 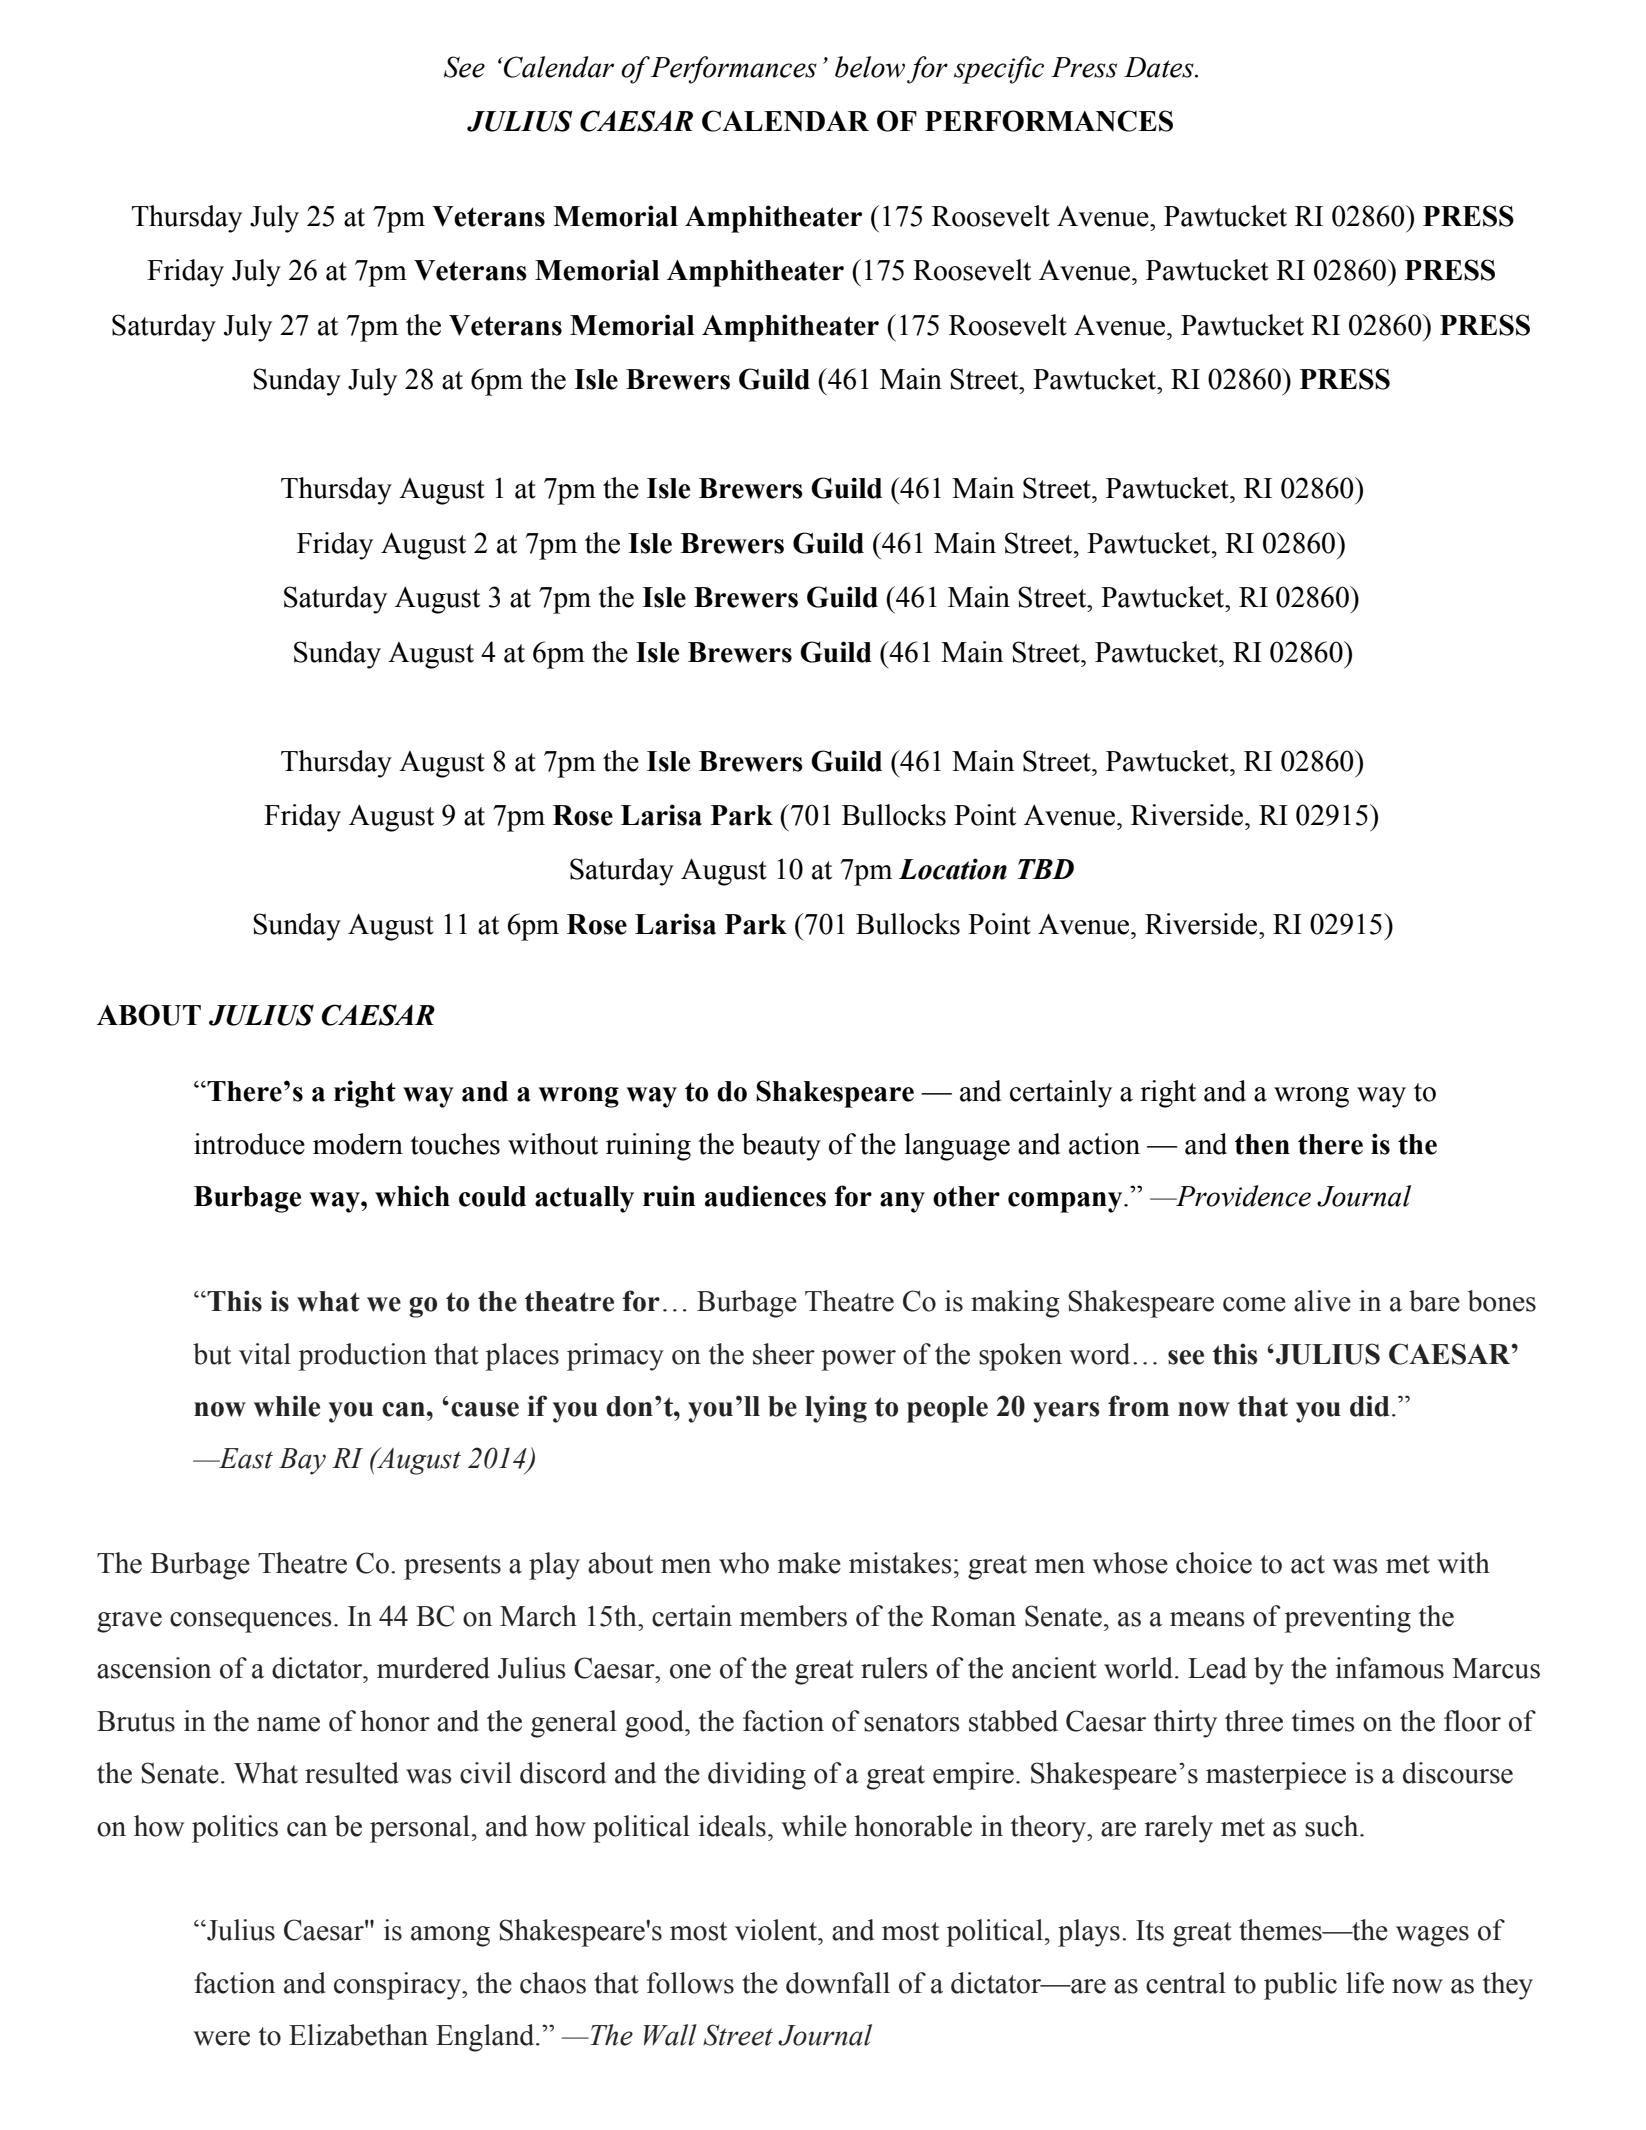 I want to click on Dates, so click(x=1160, y=67).
